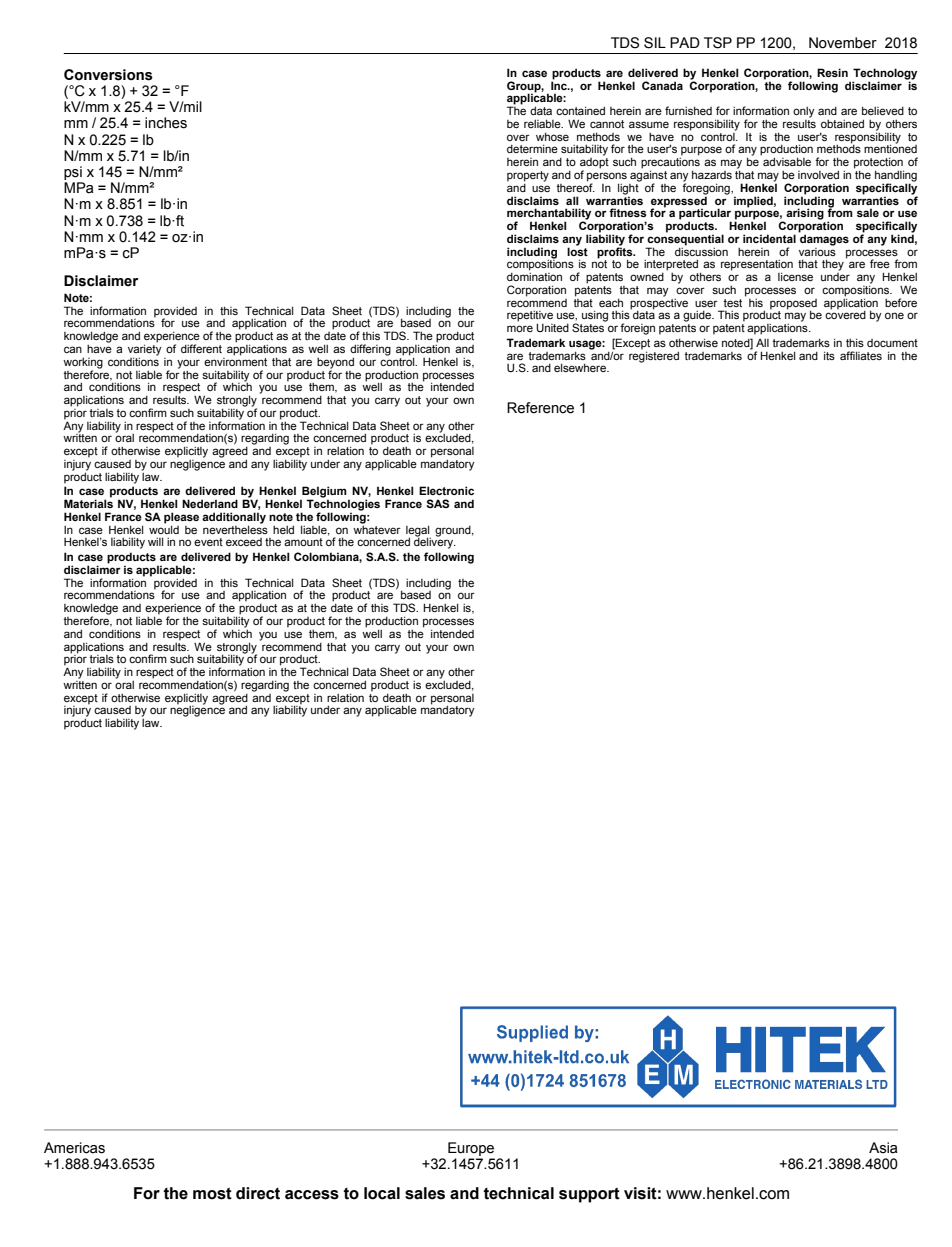 The image size is (952, 1247). I want to click on delivery, so click(435, 542).
